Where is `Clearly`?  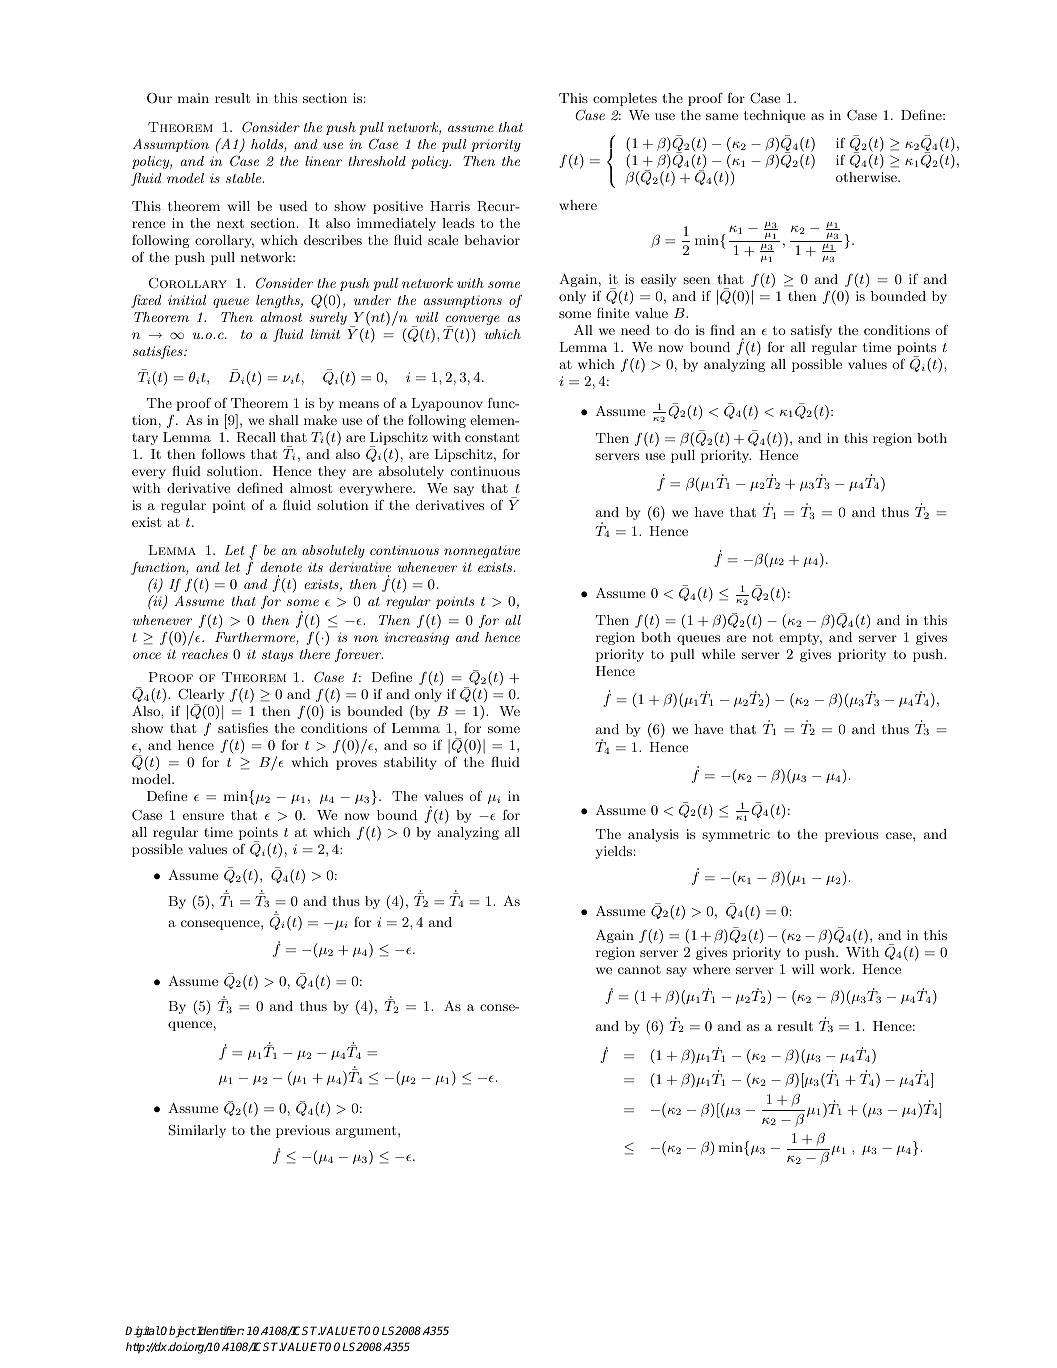
Clearly is located at coordinates (201, 696).
